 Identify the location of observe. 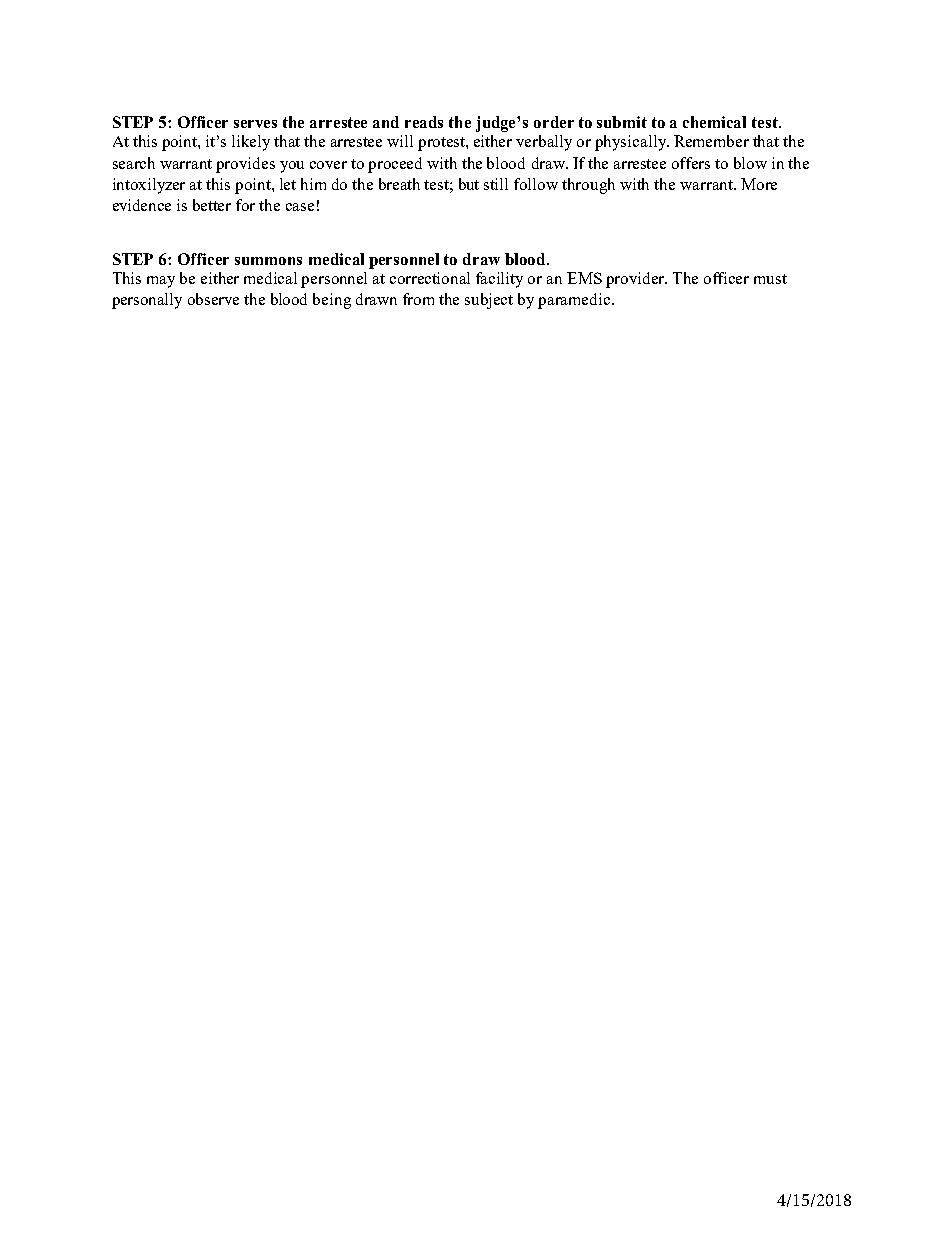
(213, 299).
